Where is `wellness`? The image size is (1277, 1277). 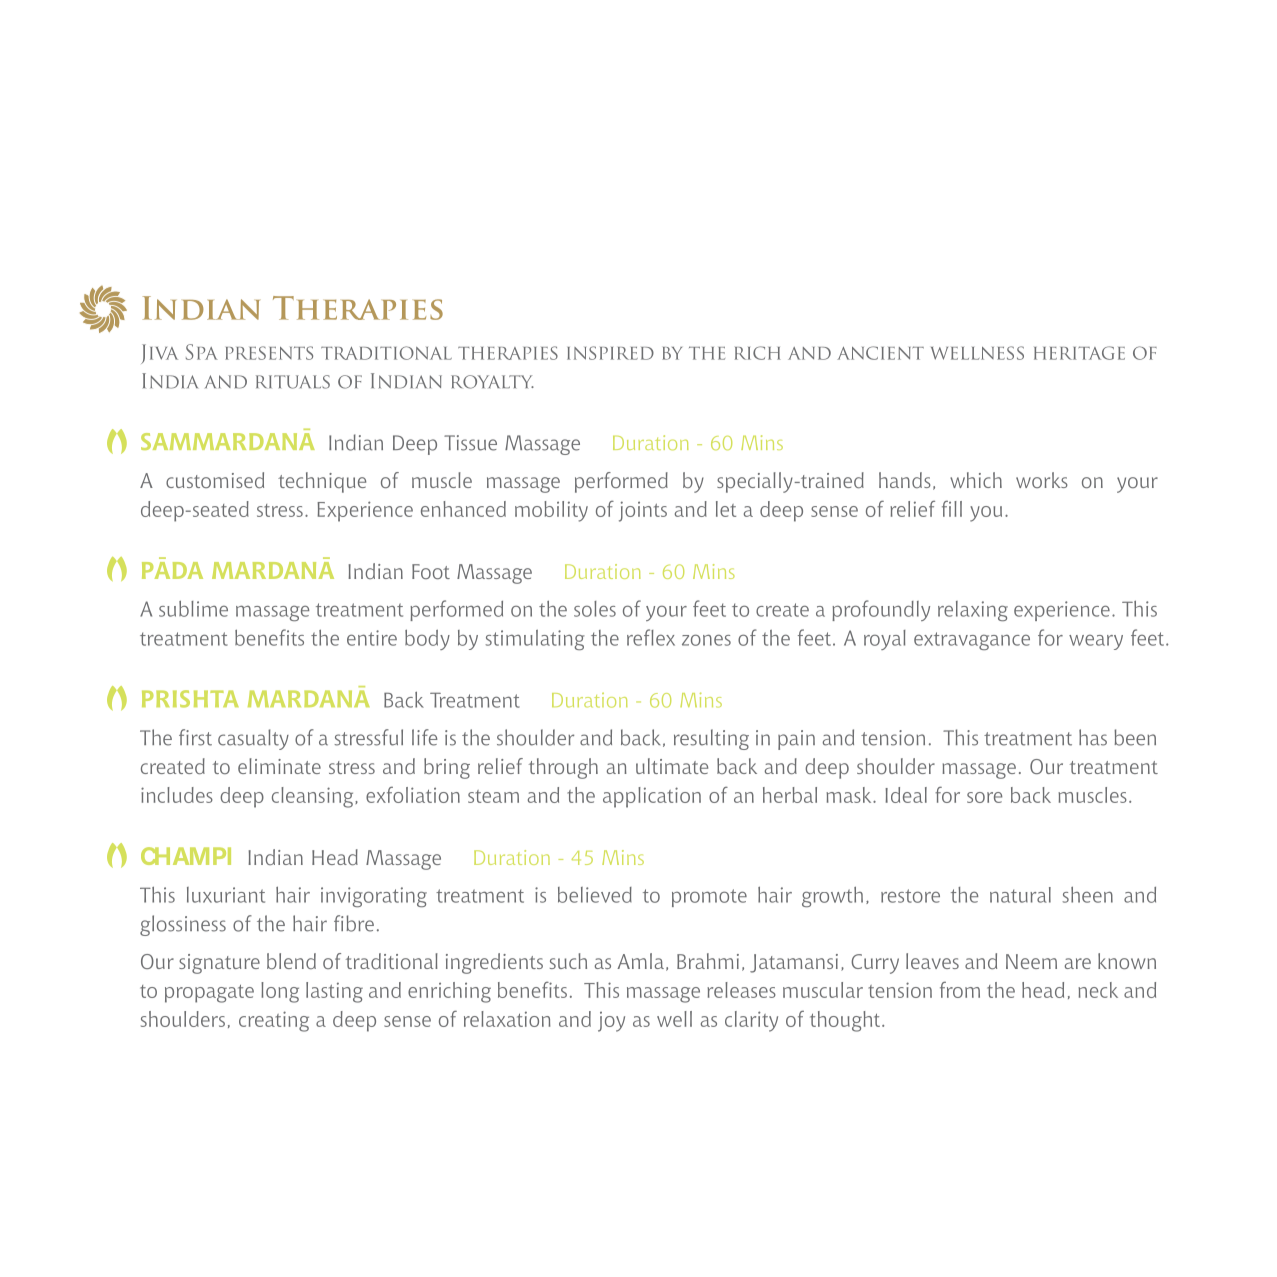
wellness is located at coordinates (977, 353).
